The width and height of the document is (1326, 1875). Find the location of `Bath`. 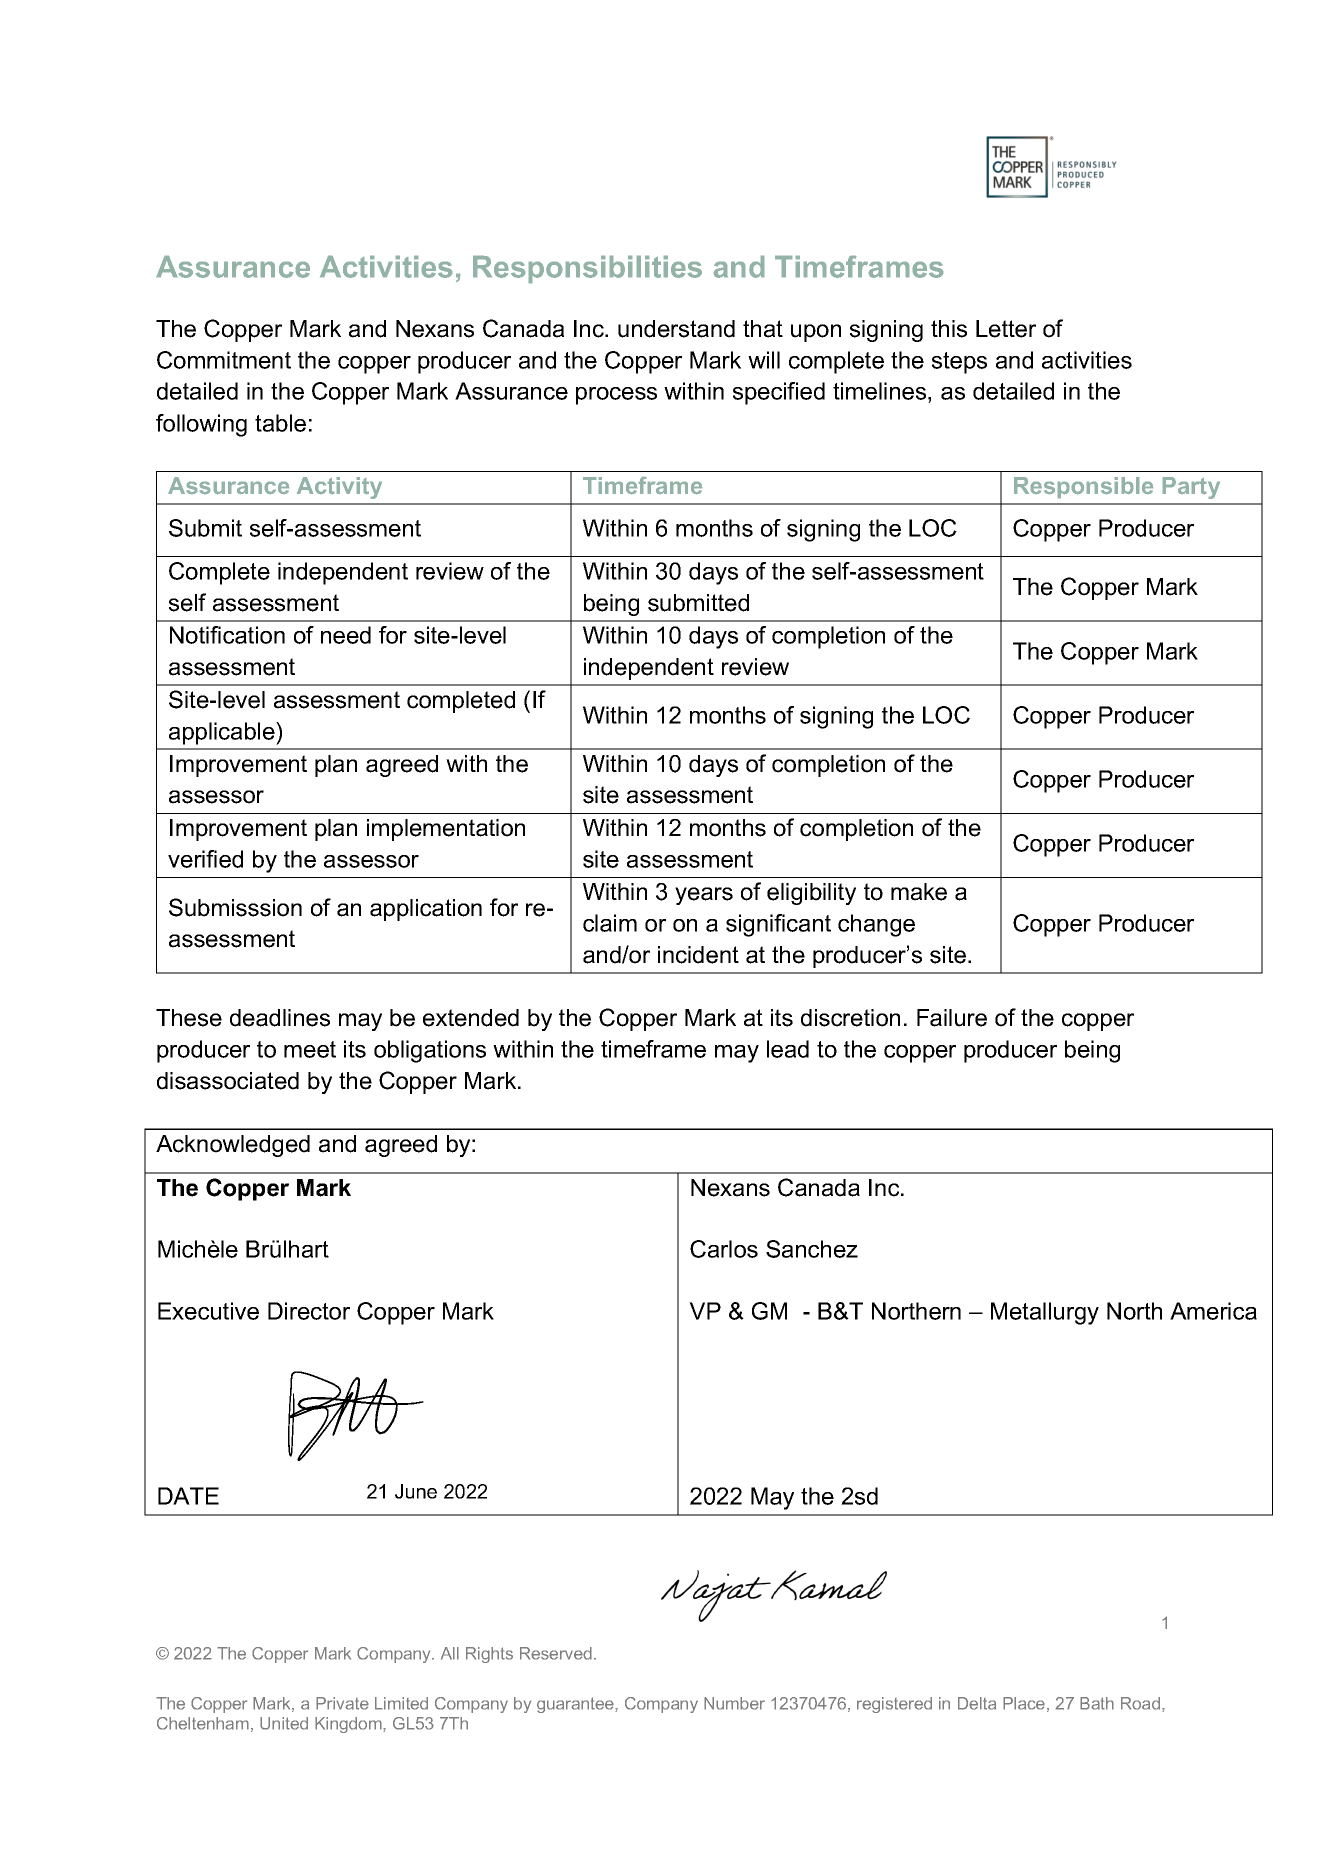

Bath is located at coordinates (1097, 1703).
